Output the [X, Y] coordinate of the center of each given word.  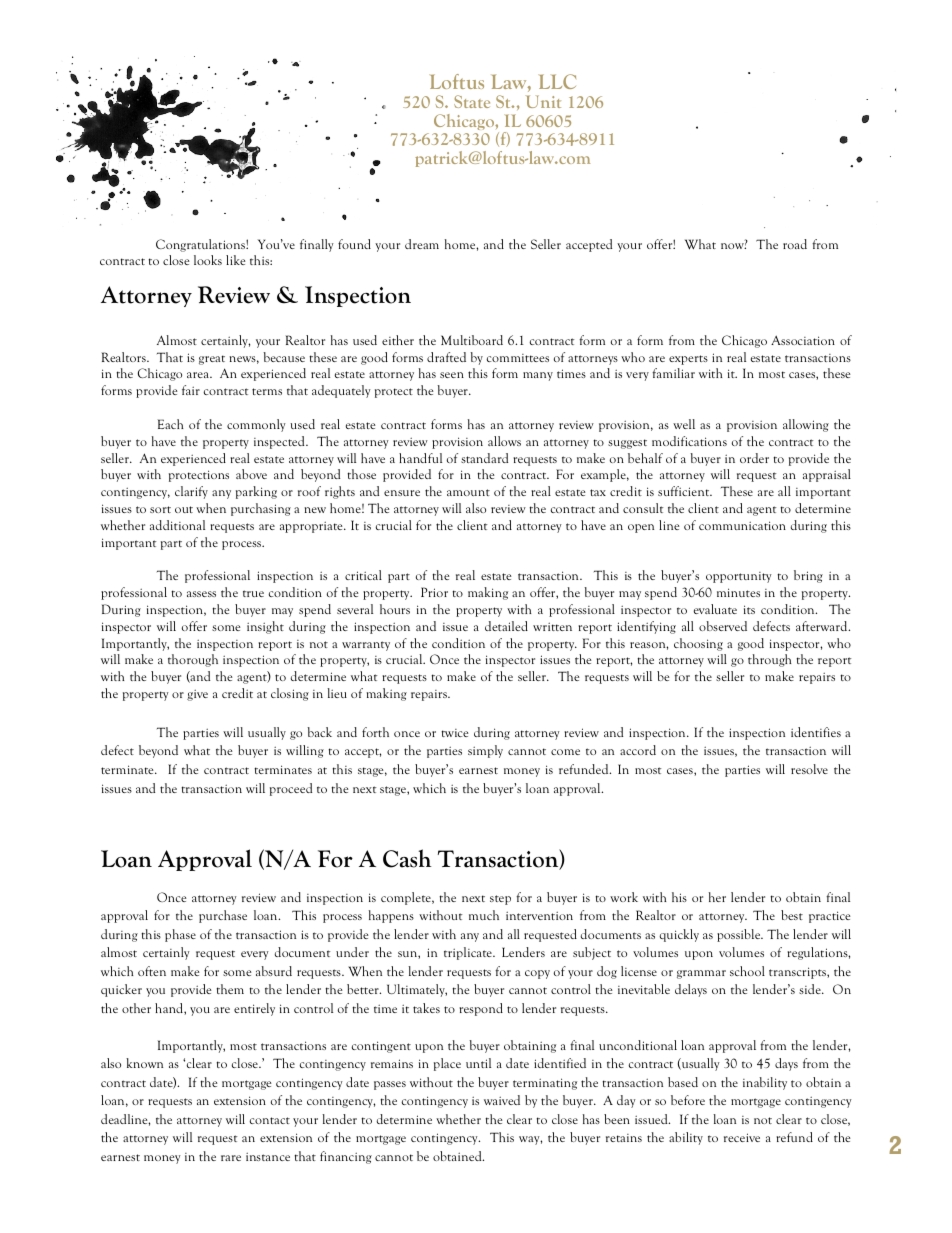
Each [170, 424]
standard [484, 458]
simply [485, 751]
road [795, 244]
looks [208, 260]
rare [231, 1158]
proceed [291, 789]
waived [502, 1100]
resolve [809, 769]
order [754, 458]
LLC [557, 81]
